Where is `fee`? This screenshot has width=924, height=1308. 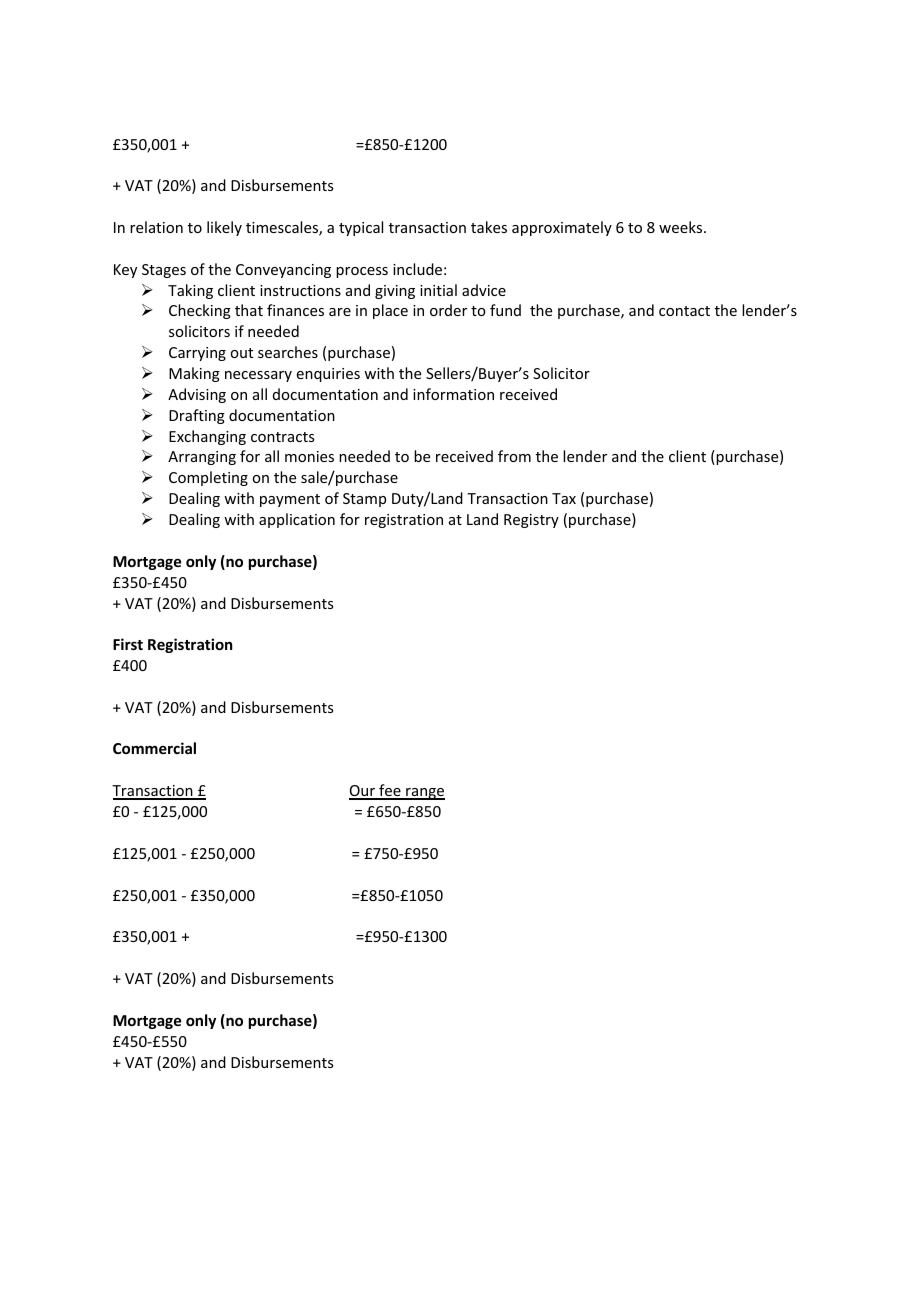
fee is located at coordinates (390, 791).
